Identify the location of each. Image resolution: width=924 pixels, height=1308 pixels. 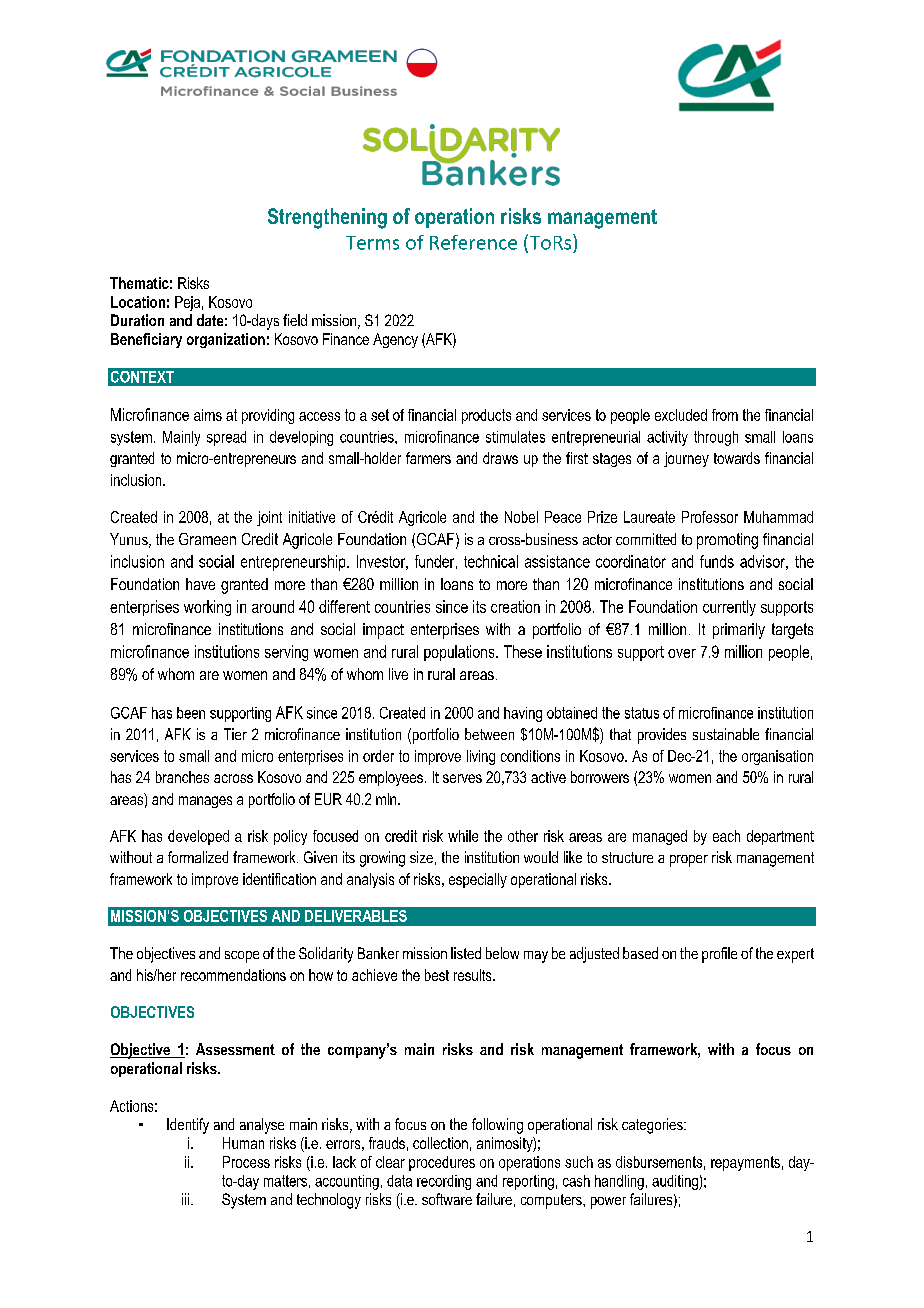
(726, 836).
